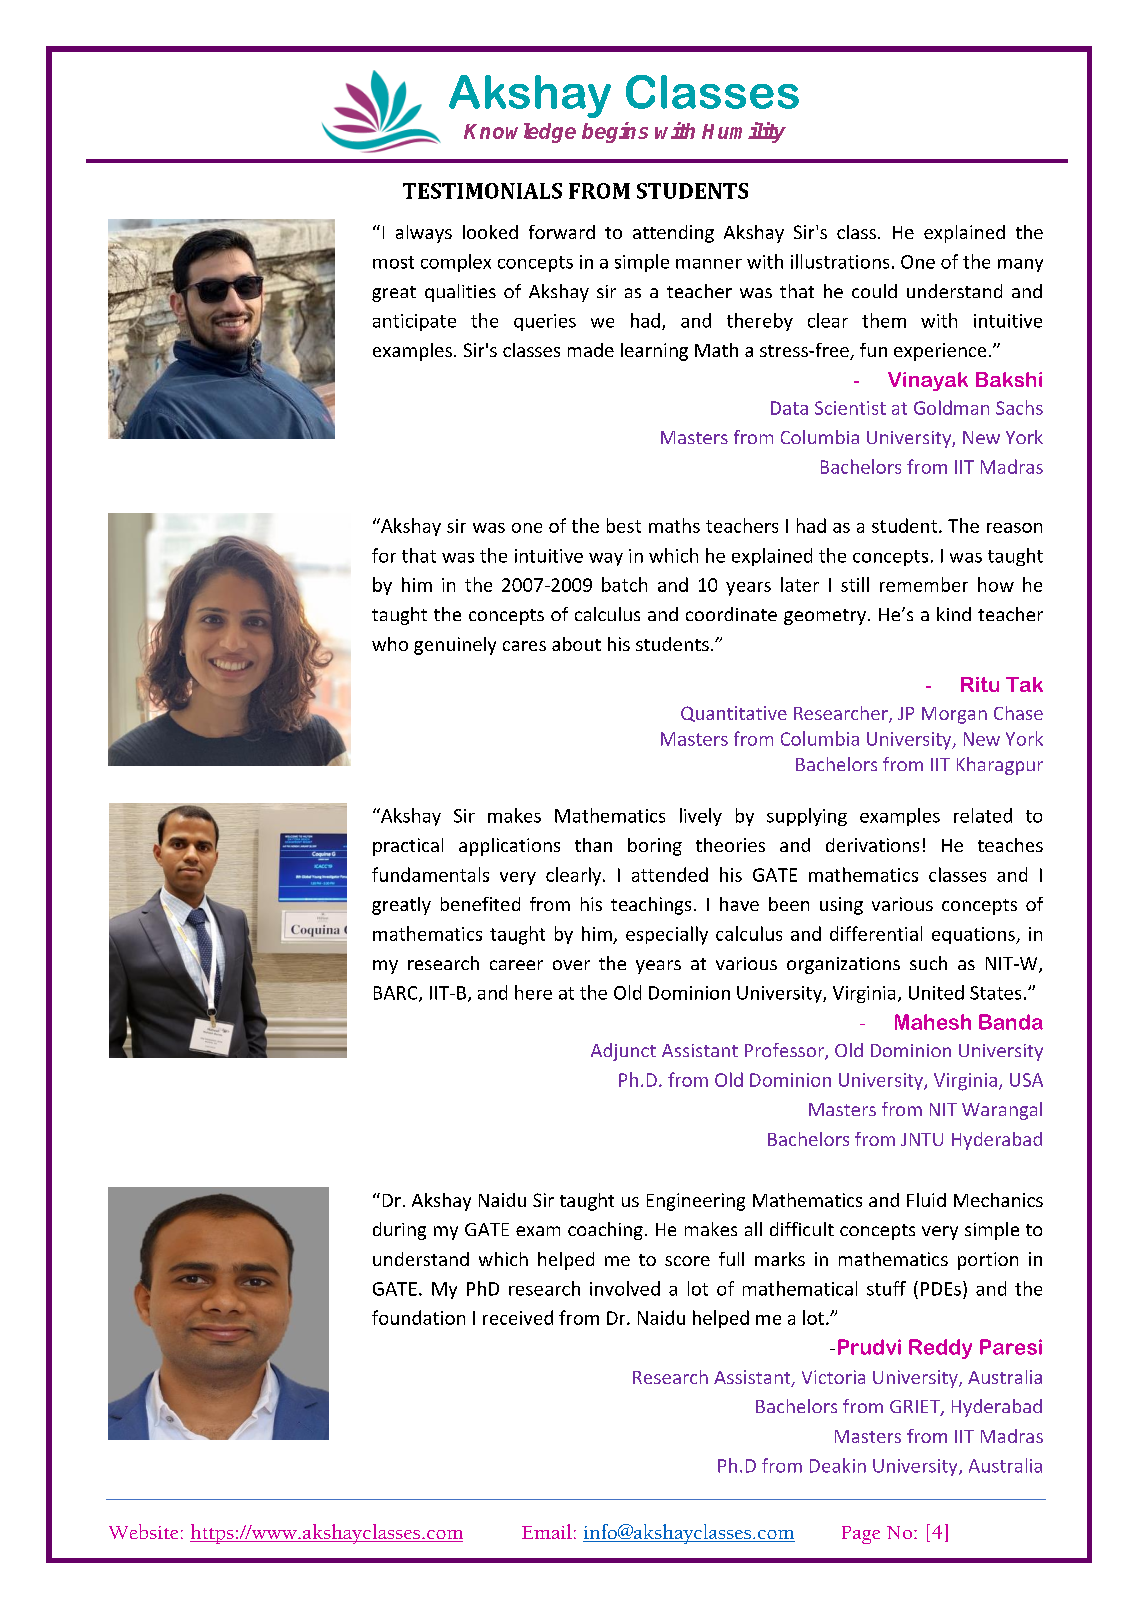 The image size is (1138, 1609). Describe the element at coordinates (615, 132) in the screenshot. I see `begins` at that location.
